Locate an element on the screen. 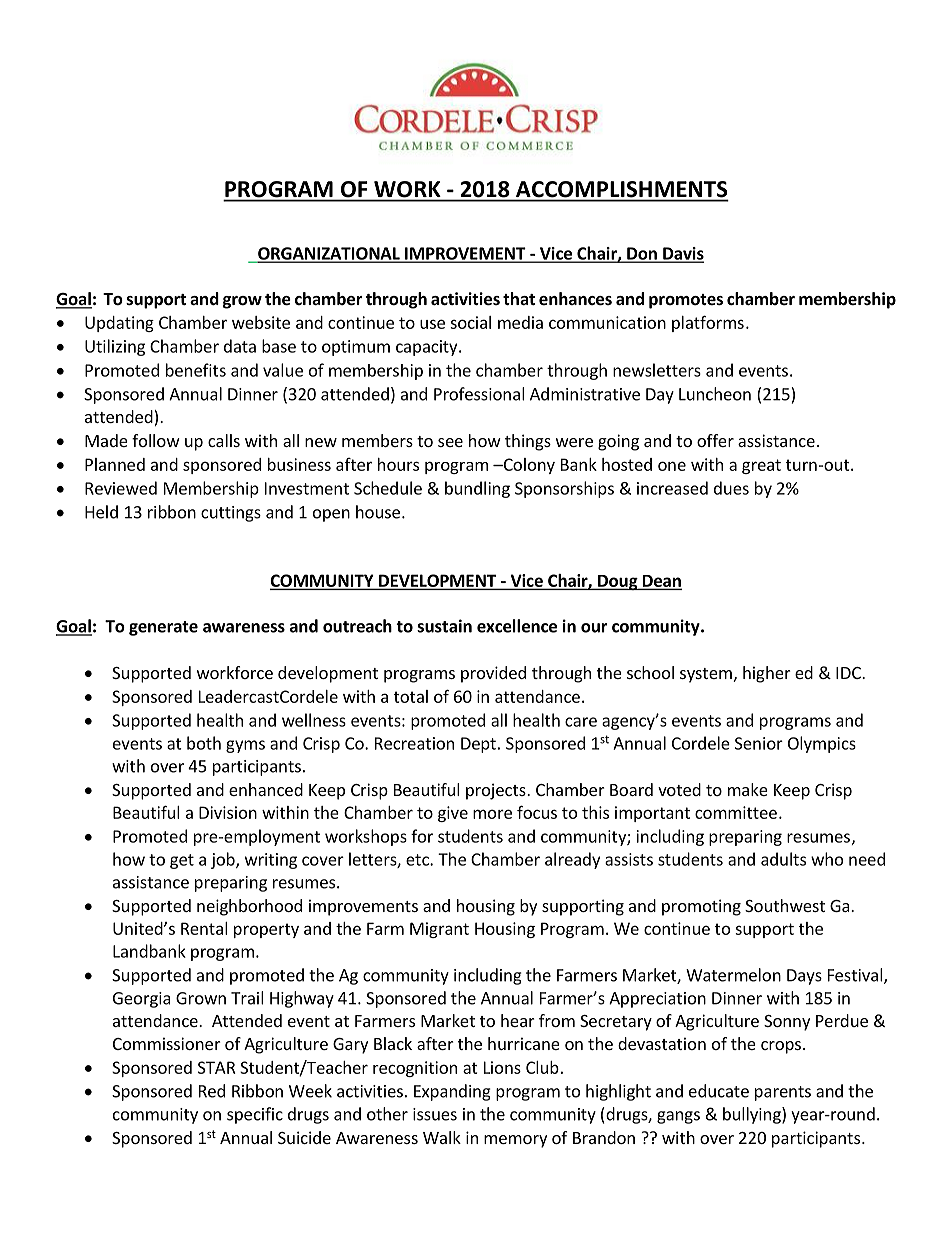 The width and height of the screenshot is (952, 1233). cuttings is located at coordinates (231, 514).
